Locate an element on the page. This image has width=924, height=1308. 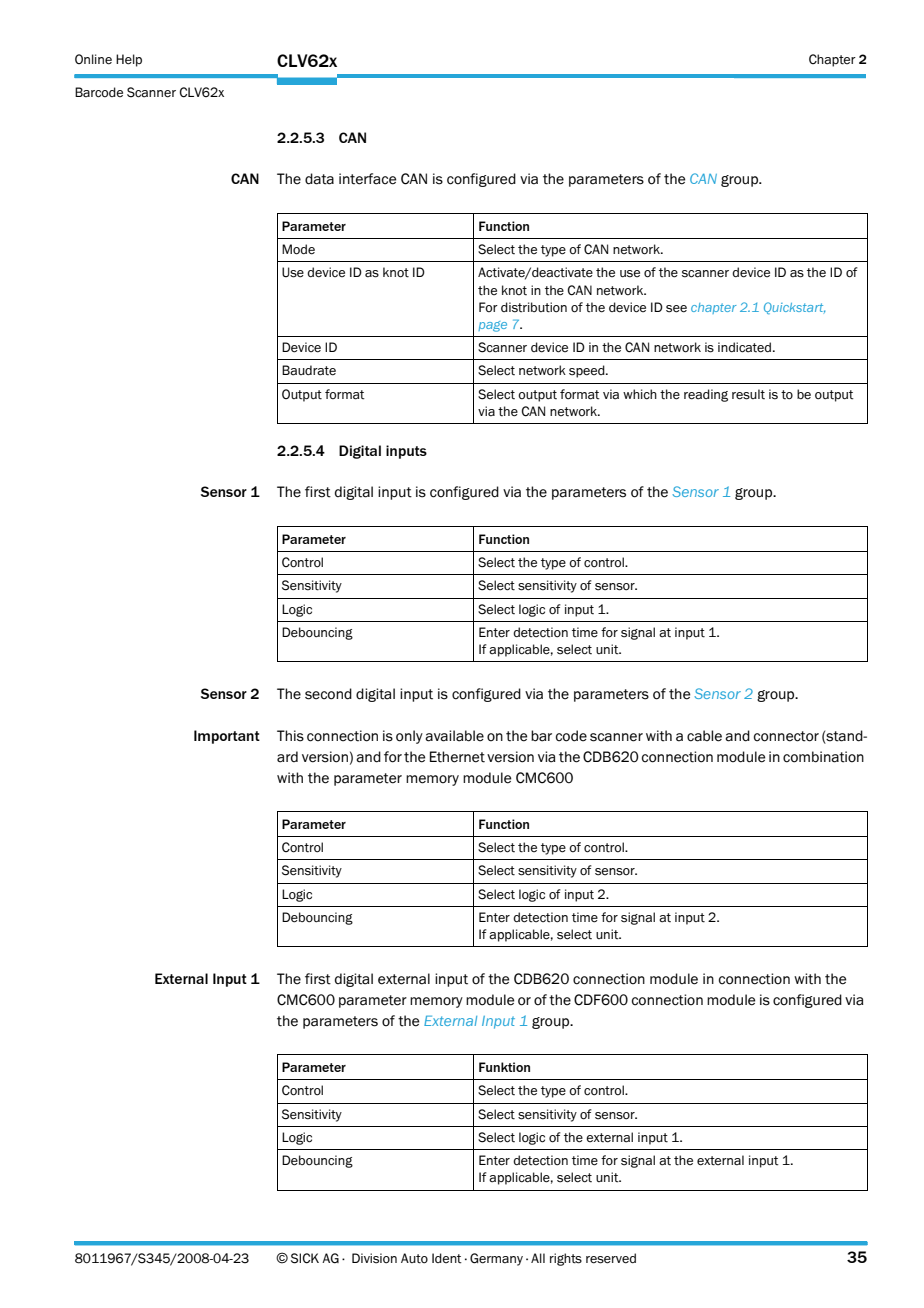
SICK is located at coordinates (305, 1258).
